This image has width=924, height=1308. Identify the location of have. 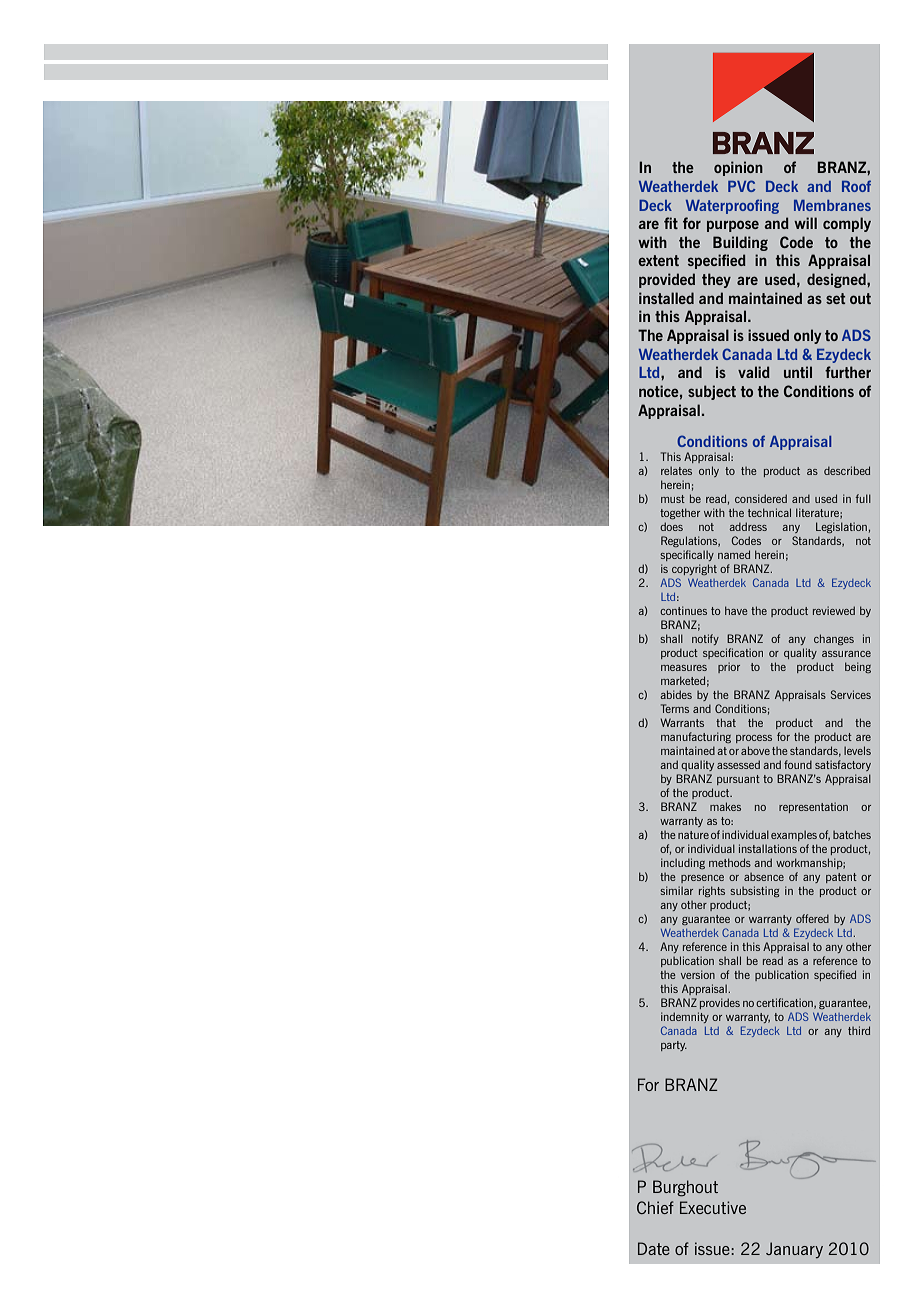
(736, 610).
